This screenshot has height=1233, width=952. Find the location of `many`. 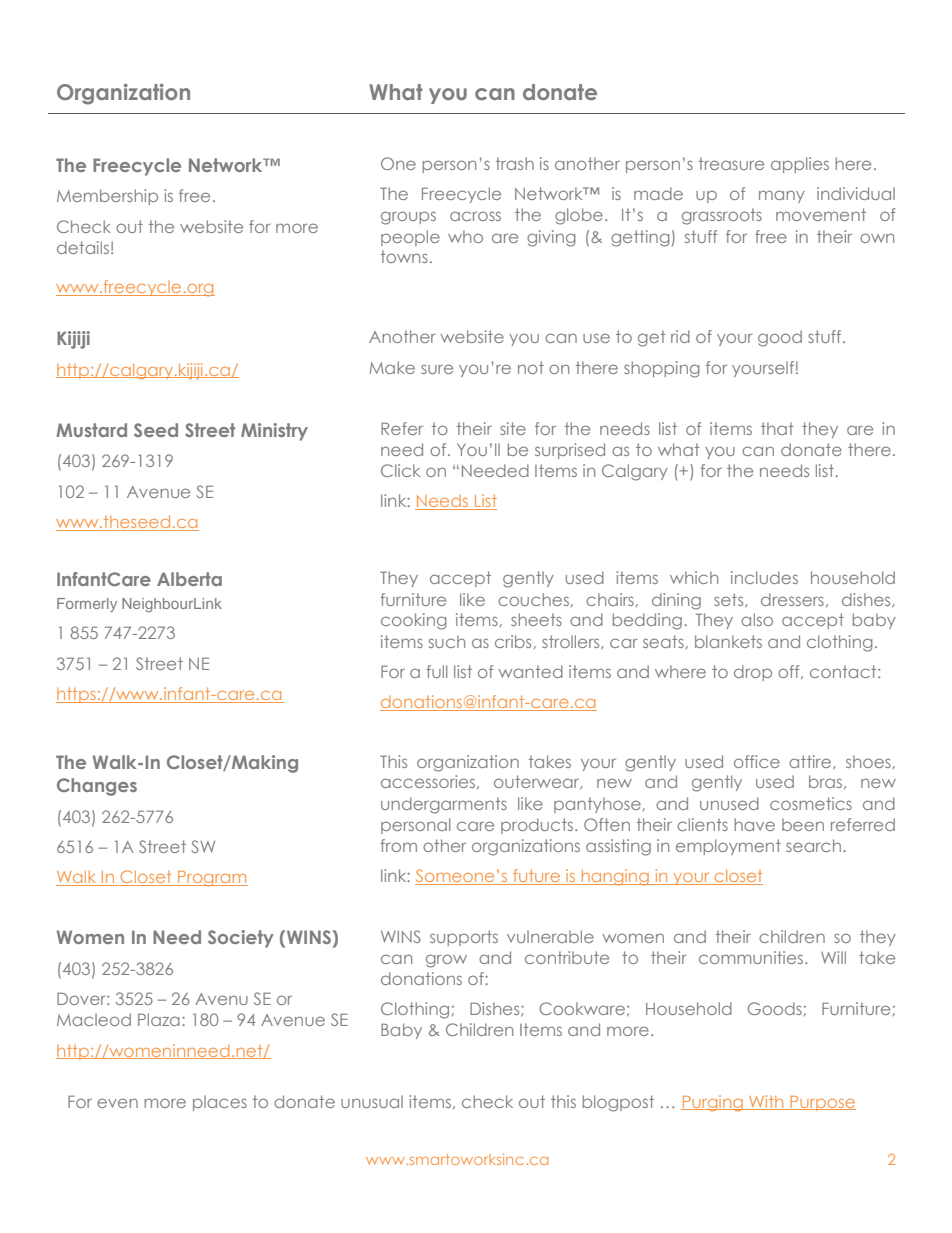

many is located at coordinates (782, 196).
